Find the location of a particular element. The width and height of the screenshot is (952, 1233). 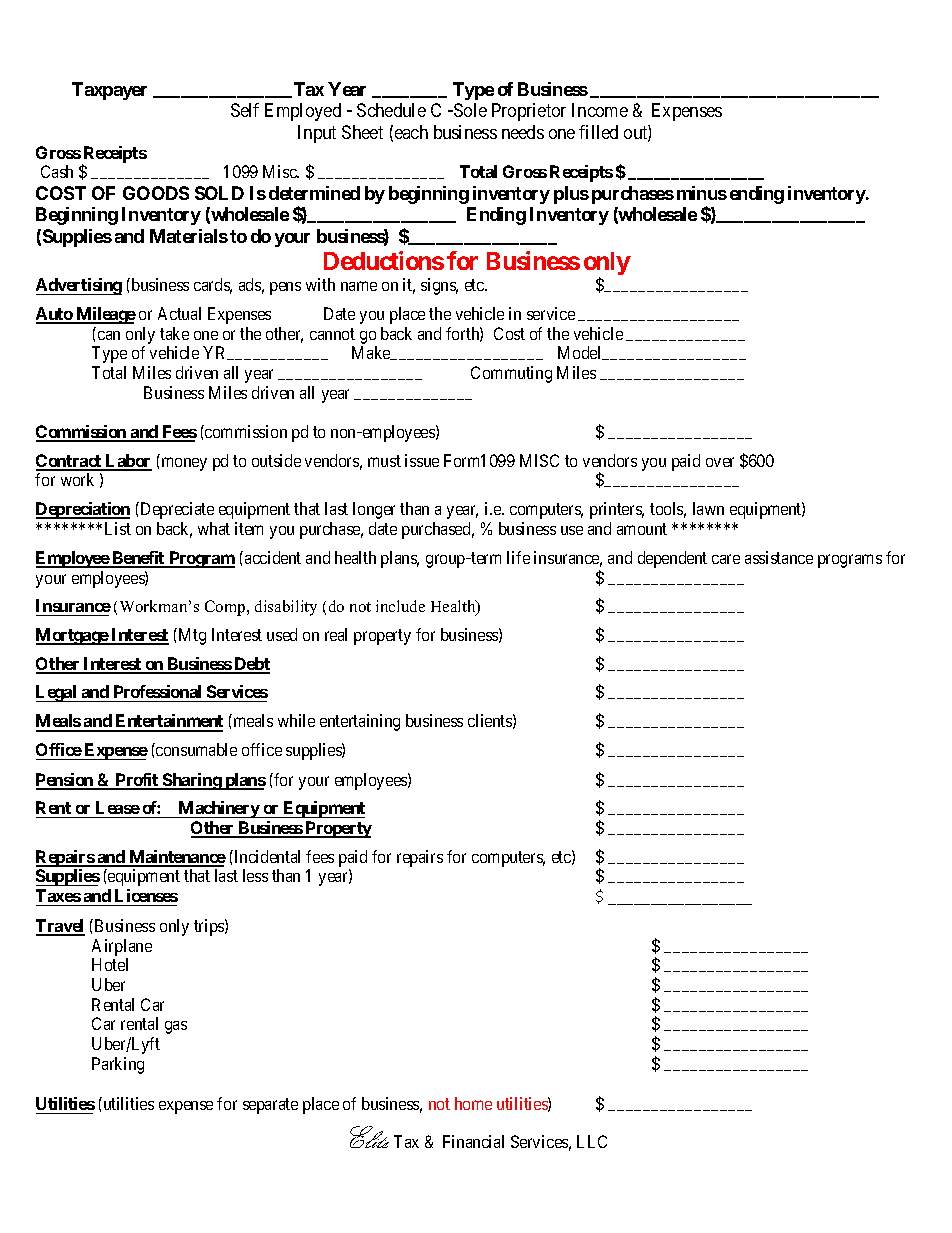

Schedule is located at coordinates (391, 110).
